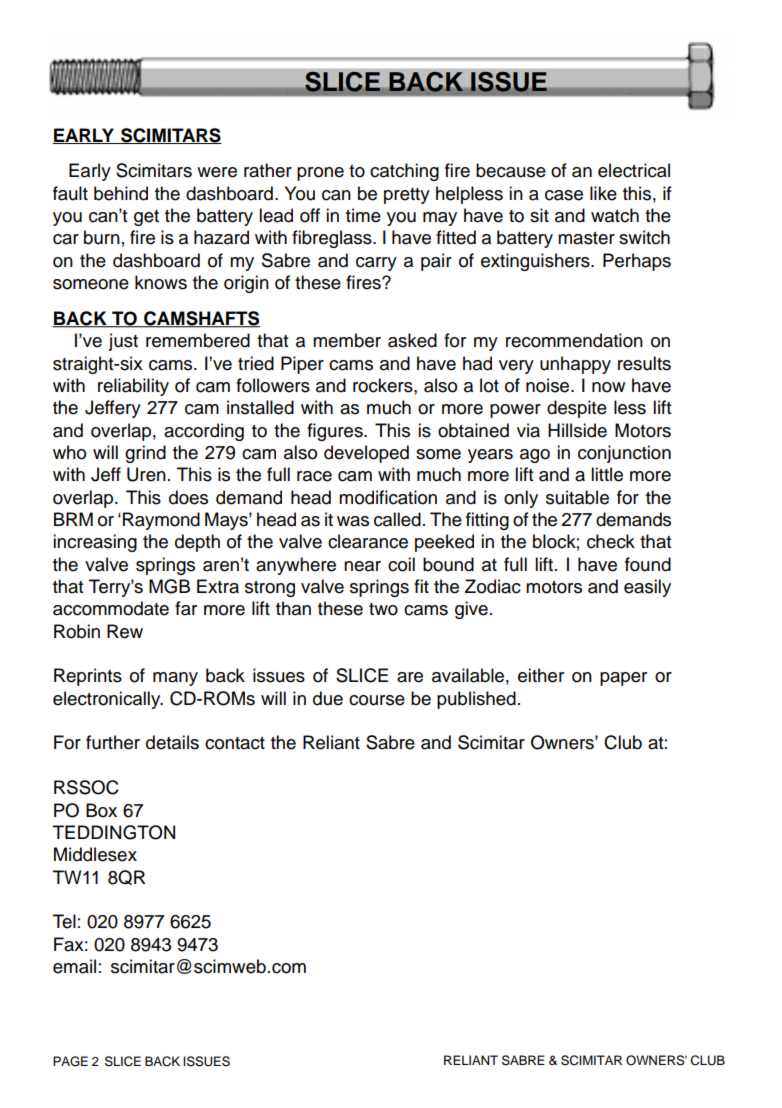 The height and width of the screenshot is (1108, 782). What do you see at coordinates (121, 193) in the screenshot?
I see `behind` at bounding box center [121, 193].
